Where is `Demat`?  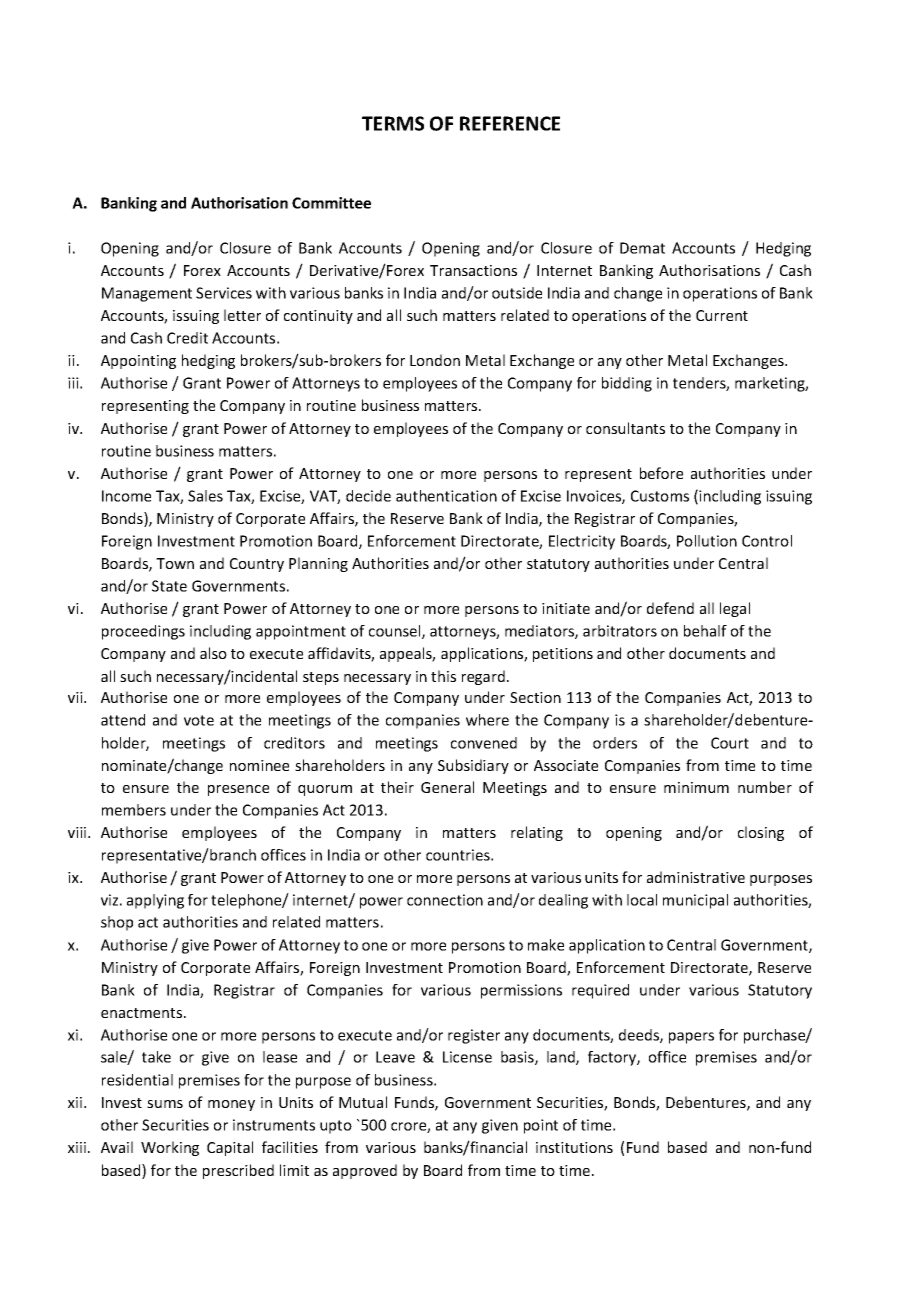
Demat is located at coordinates (642, 248).
